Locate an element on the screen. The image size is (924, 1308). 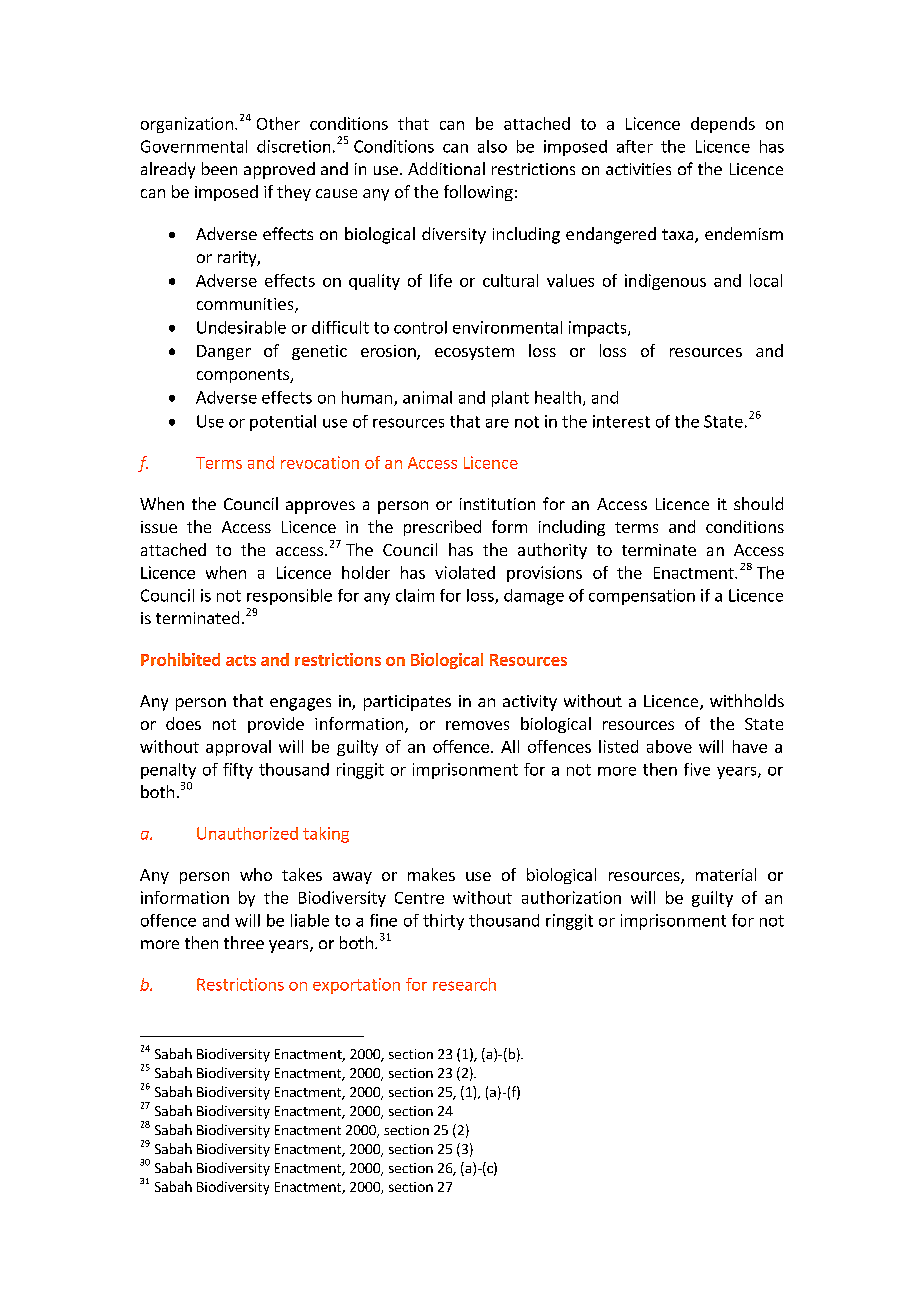
withholds is located at coordinates (747, 700).
